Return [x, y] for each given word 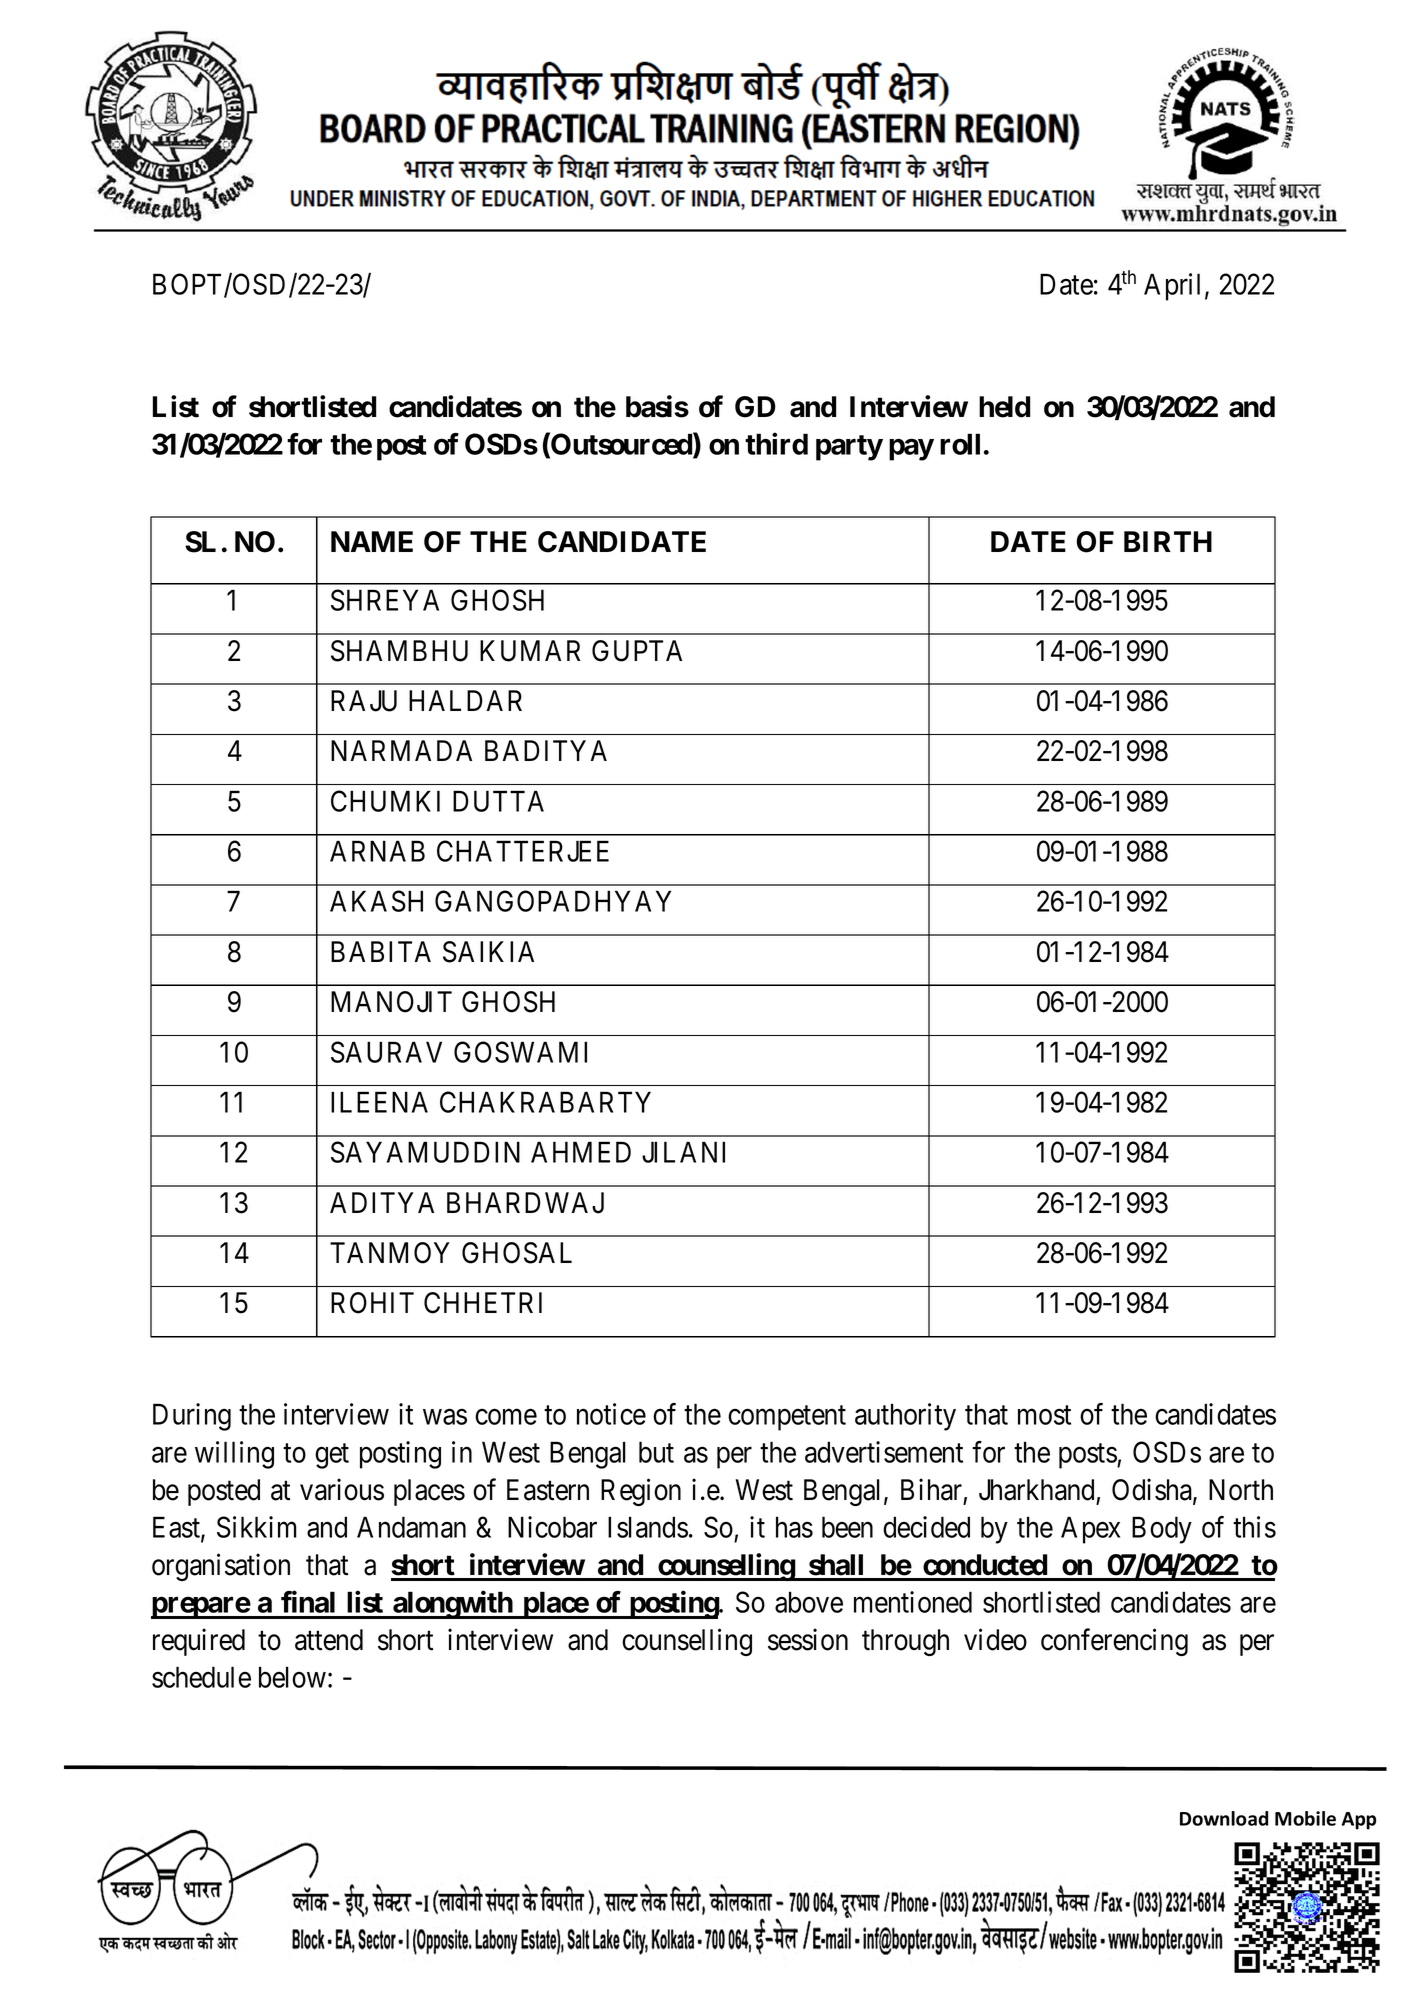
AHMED [581, 1152]
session [808, 1639]
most [1044, 1415]
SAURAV [386, 1052]
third [776, 444]
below [292, 1677]
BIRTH [1168, 541]
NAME [372, 541]
